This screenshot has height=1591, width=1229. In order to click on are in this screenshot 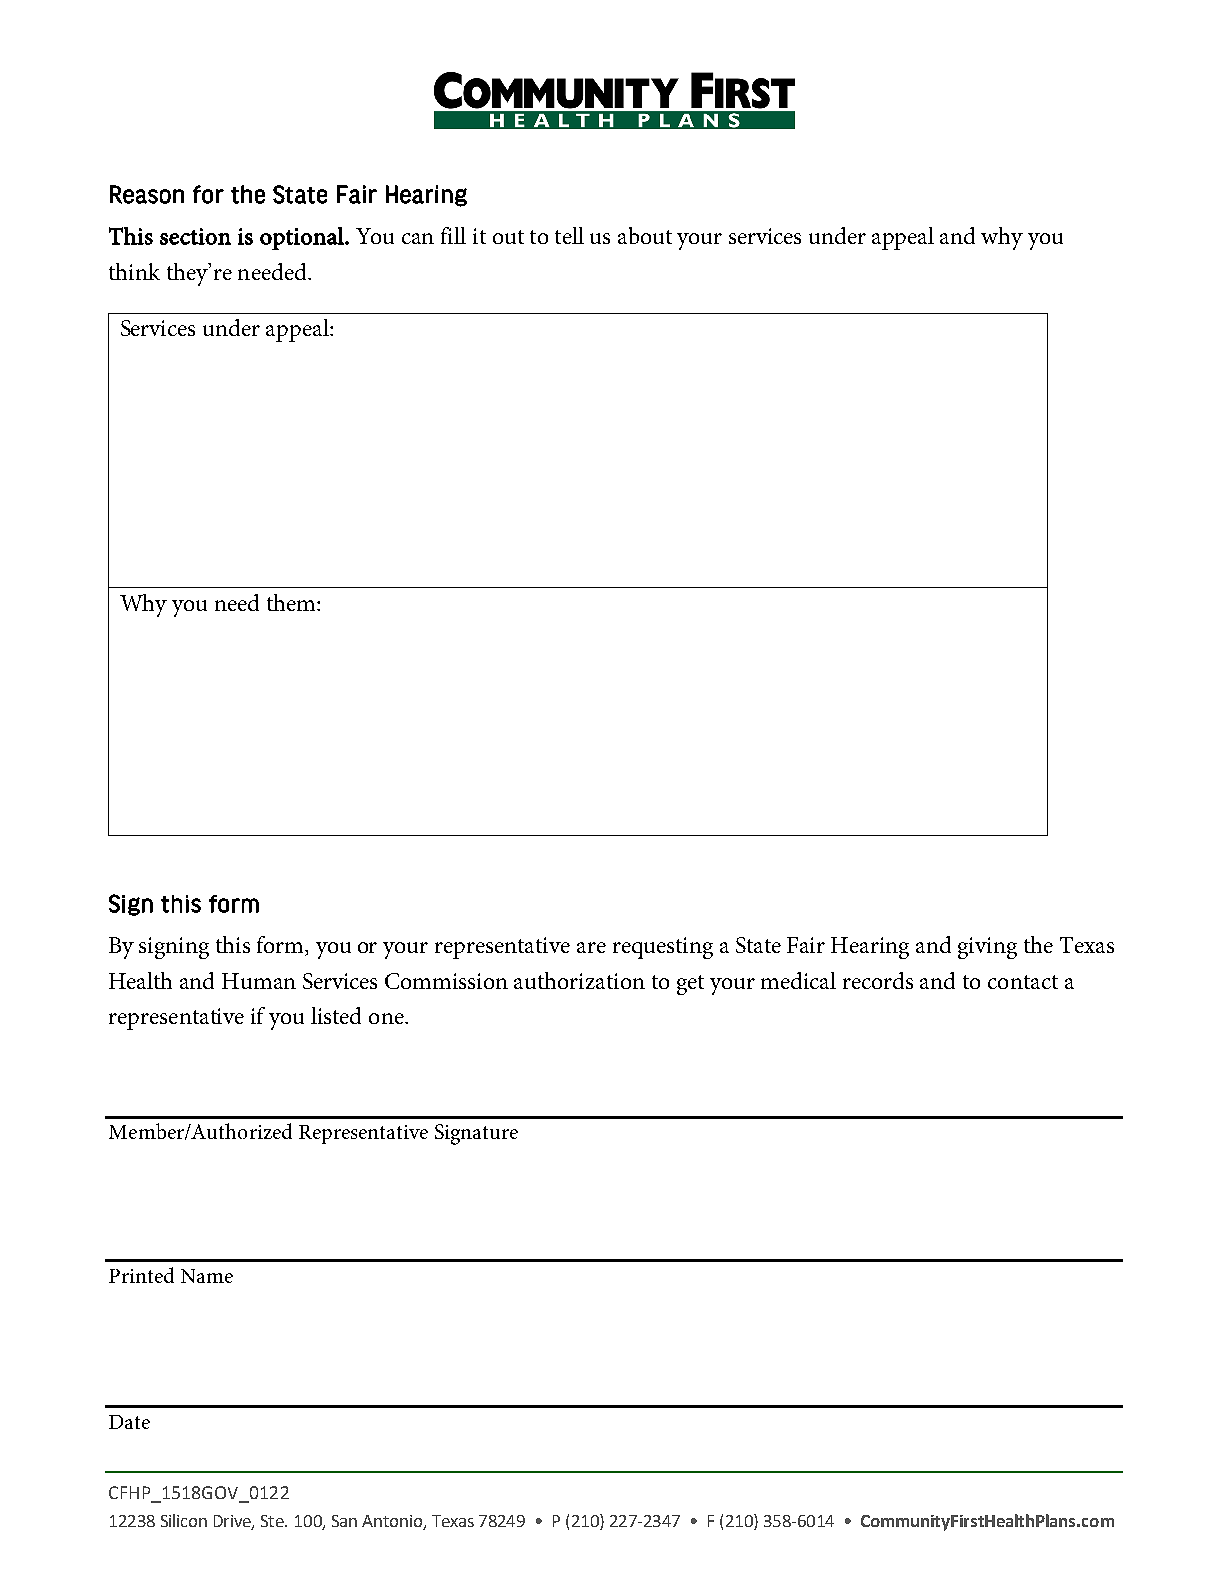, I will do `click(591, 947)`.
